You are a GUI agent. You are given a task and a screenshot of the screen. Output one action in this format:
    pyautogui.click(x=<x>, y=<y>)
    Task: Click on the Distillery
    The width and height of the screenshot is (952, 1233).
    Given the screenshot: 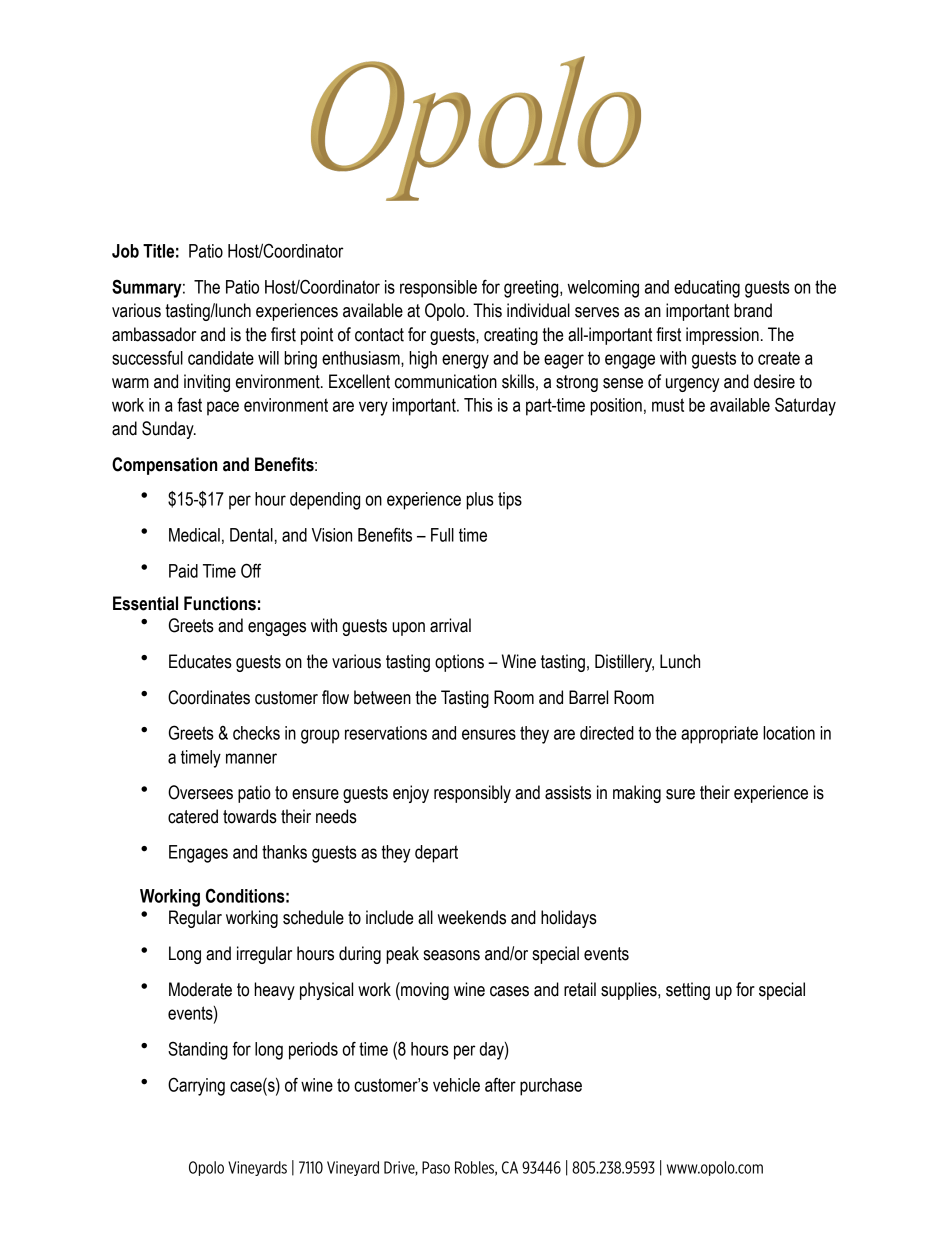 What is the action you would take?
    pyautogui.click(x=624, y=663)
